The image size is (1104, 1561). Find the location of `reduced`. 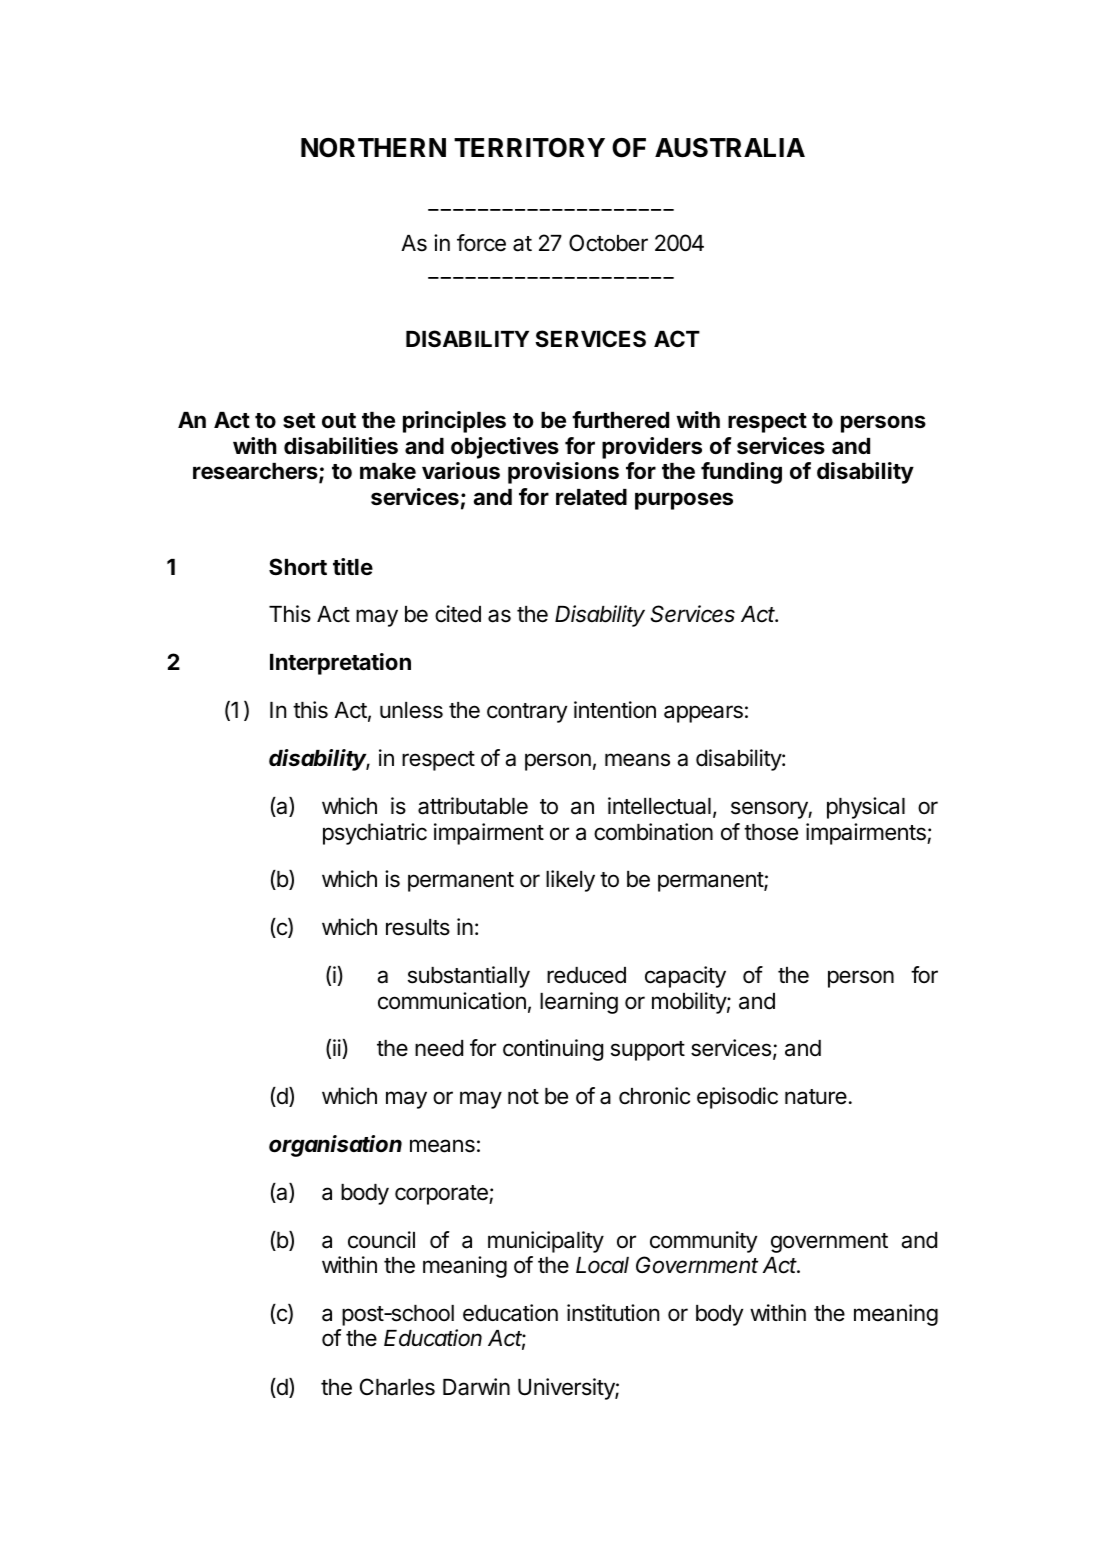

reduced is located at coordinates (586, 975).
